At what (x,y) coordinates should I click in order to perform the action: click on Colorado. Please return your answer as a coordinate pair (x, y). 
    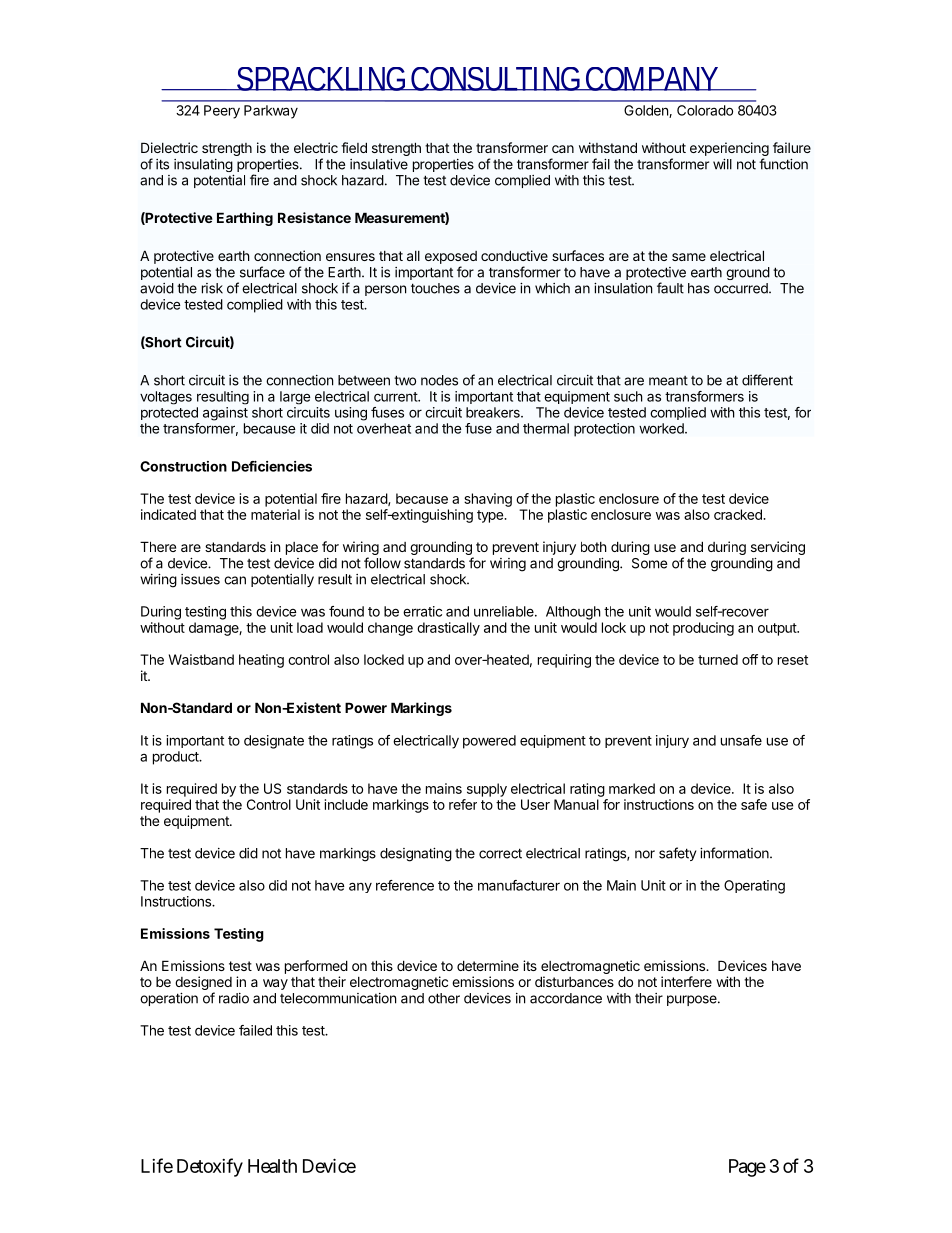
    Looking at the image, I should click on (705, 110).
